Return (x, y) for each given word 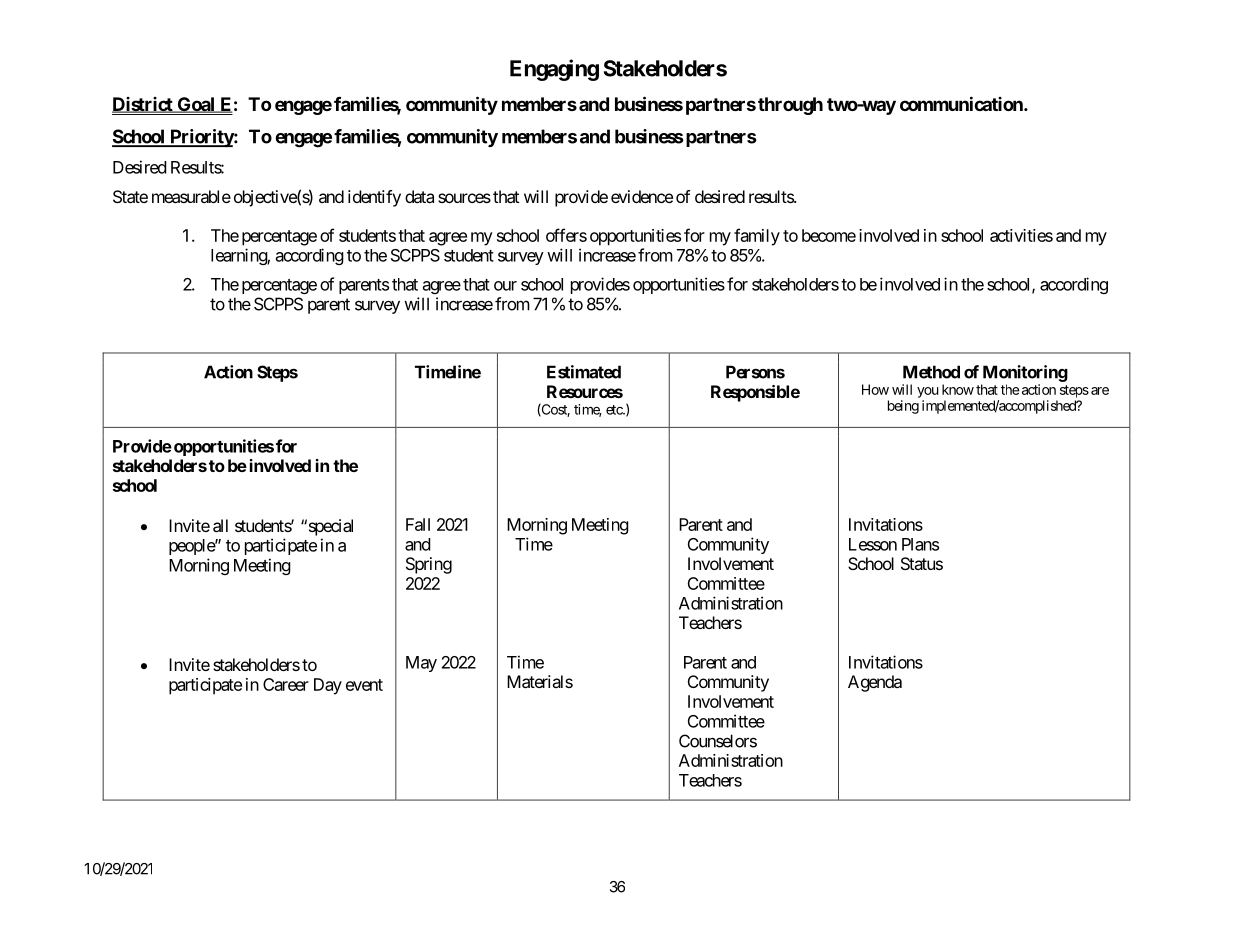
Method (931, 372)
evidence (642, 196)
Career (286, 684)
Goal (196, 105)
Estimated (584, 372)
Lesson (873, 544)
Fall (418, 524)
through (790, 106)
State (130, 196)
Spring (429, 565)
